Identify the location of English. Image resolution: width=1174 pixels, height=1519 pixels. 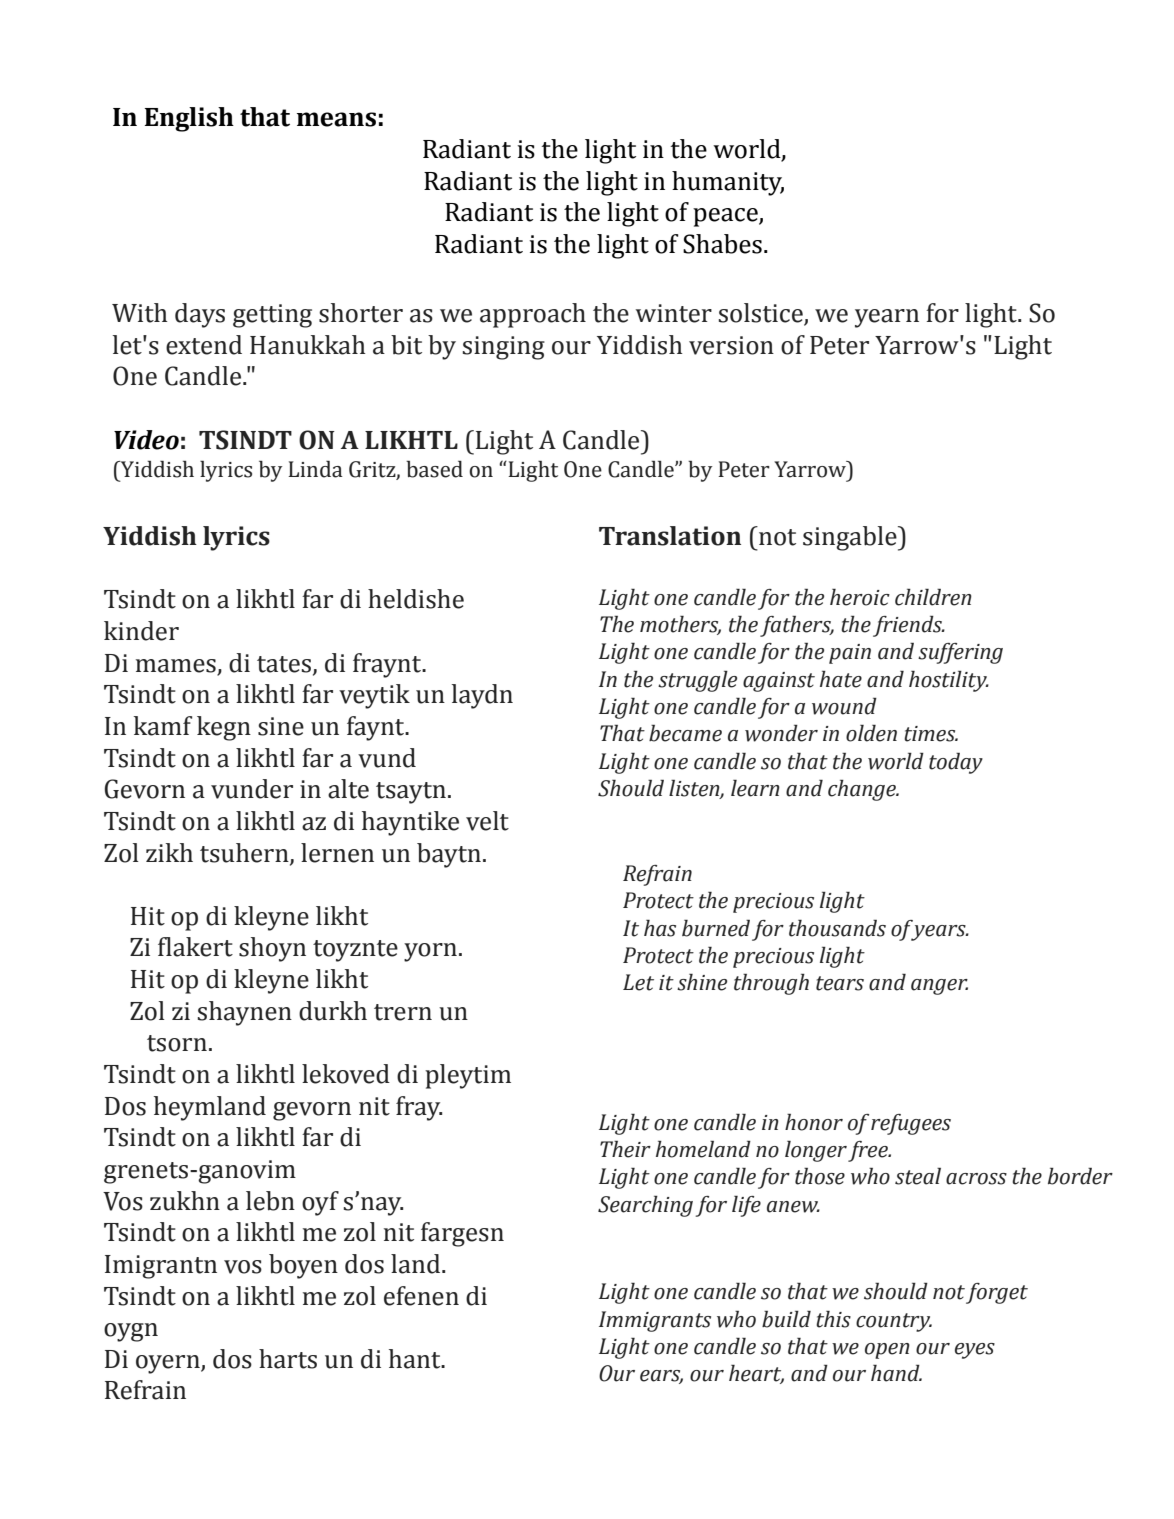
(189, 119).
